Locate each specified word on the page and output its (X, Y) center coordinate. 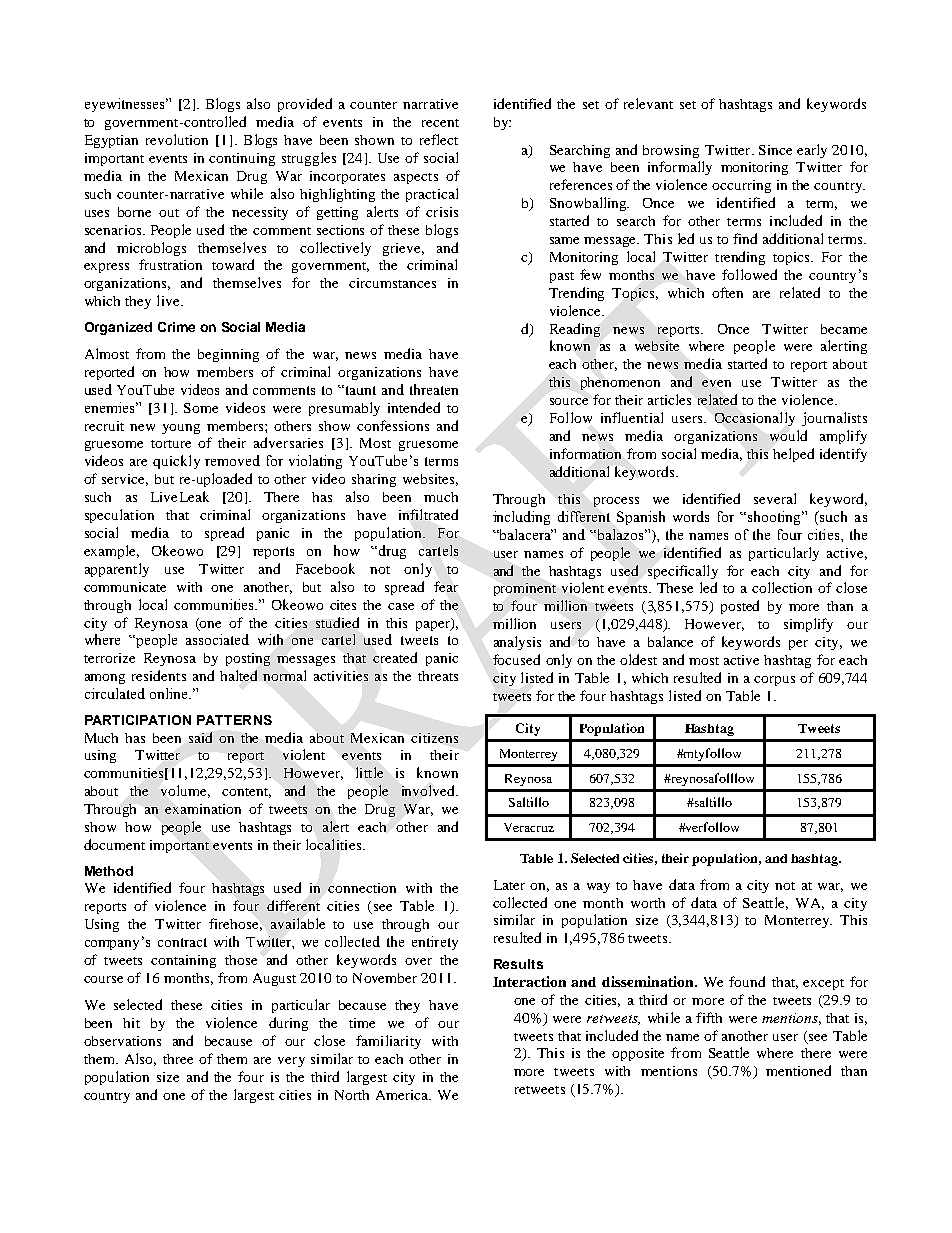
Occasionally (755, 419)
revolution (177, 139)
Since (775, 150)
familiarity (388, 1042)
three (178, 1059)
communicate (125, 587)
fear (446, 586)
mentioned (798, 1070)
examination (203, 809)
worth (648, 903)
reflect (439, 139)
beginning (228, 355)
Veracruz (529, 827)
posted (740, 607)
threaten (434, 389)
